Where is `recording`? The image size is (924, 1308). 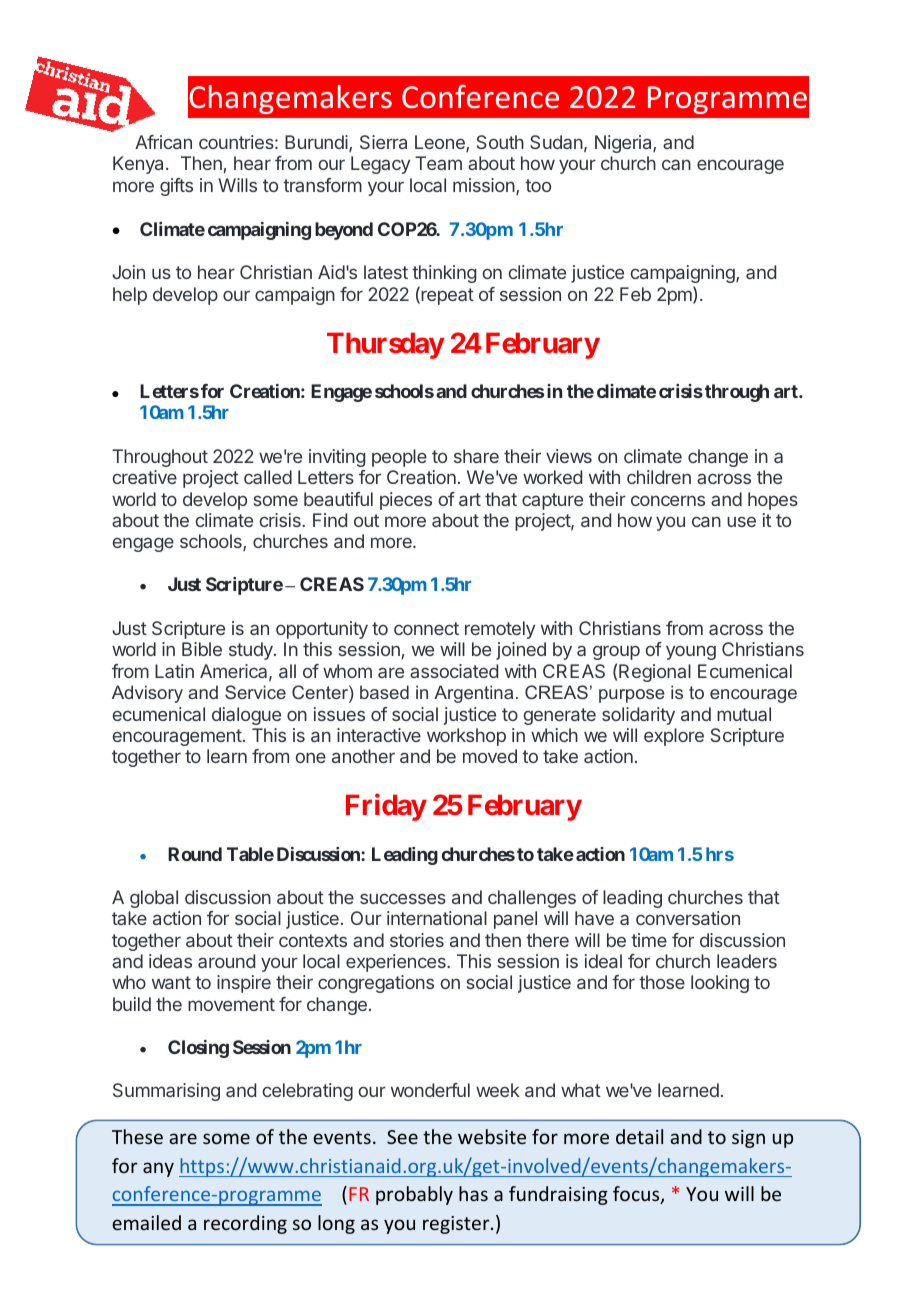
recording is located at coordinates (245, 1224).
